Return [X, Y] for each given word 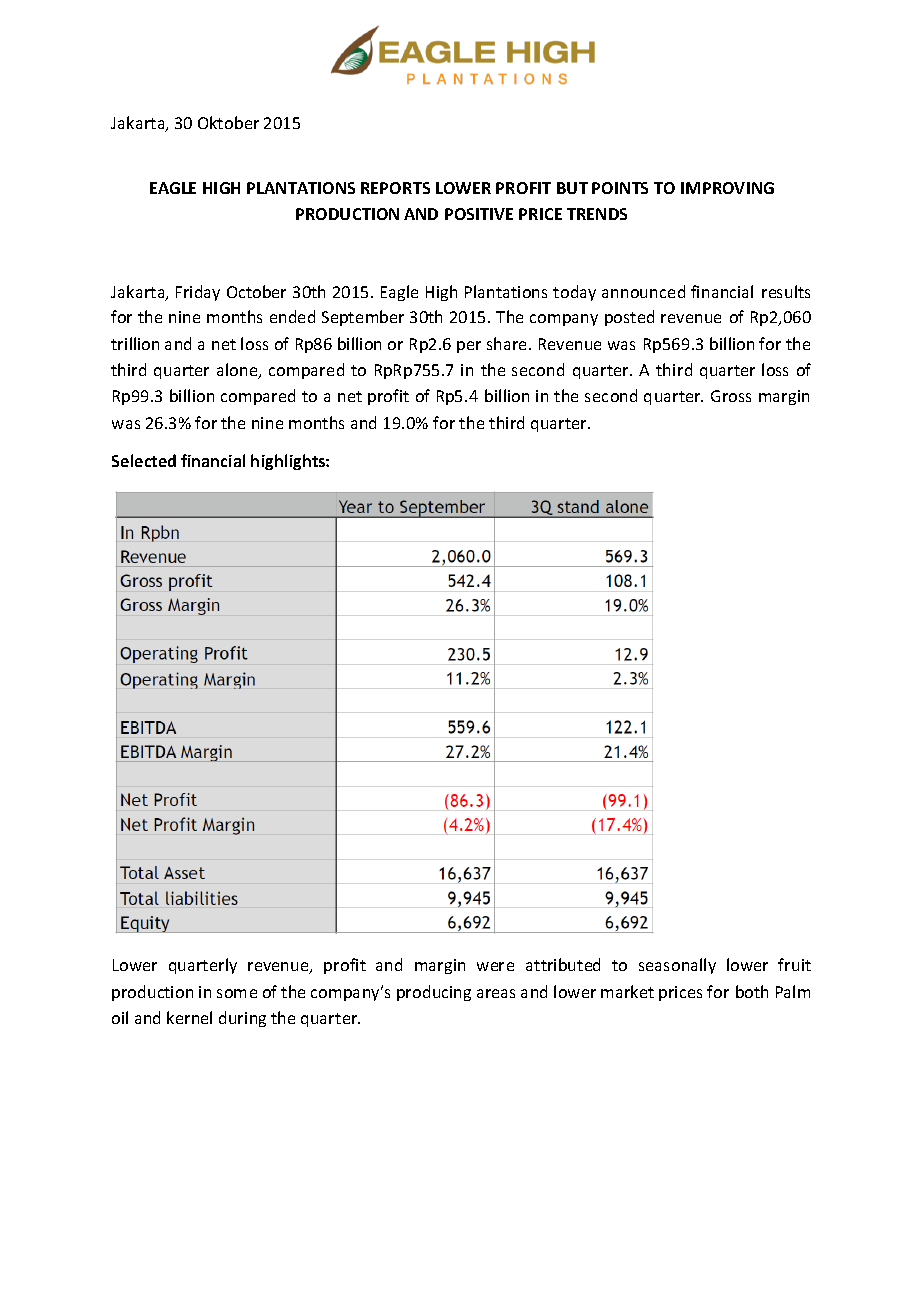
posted [629, 318]
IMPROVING [727, 188]
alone [238, 371]
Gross [731, 396]
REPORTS [395, 188]
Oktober [228, 122]
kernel [189, 1017]
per [469, 347]
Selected [144, 460]
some [237, 993]
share [508, 343]
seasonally [677, 966]
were [495, 966]
